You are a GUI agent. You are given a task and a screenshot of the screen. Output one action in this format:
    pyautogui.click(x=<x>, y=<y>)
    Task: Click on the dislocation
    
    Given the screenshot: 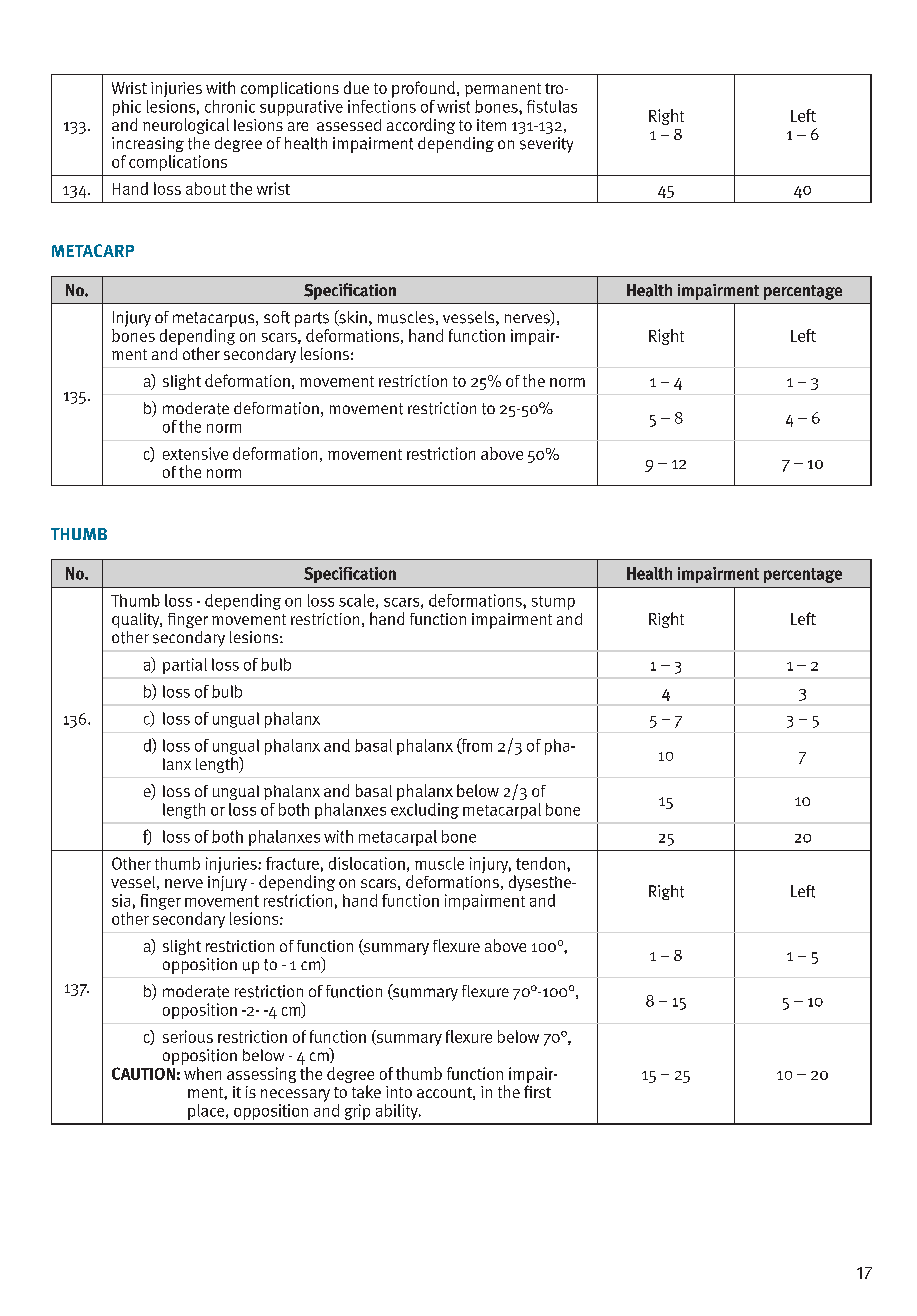 What is the action you would take?
    pyautogui.click(x=367, y=863)
